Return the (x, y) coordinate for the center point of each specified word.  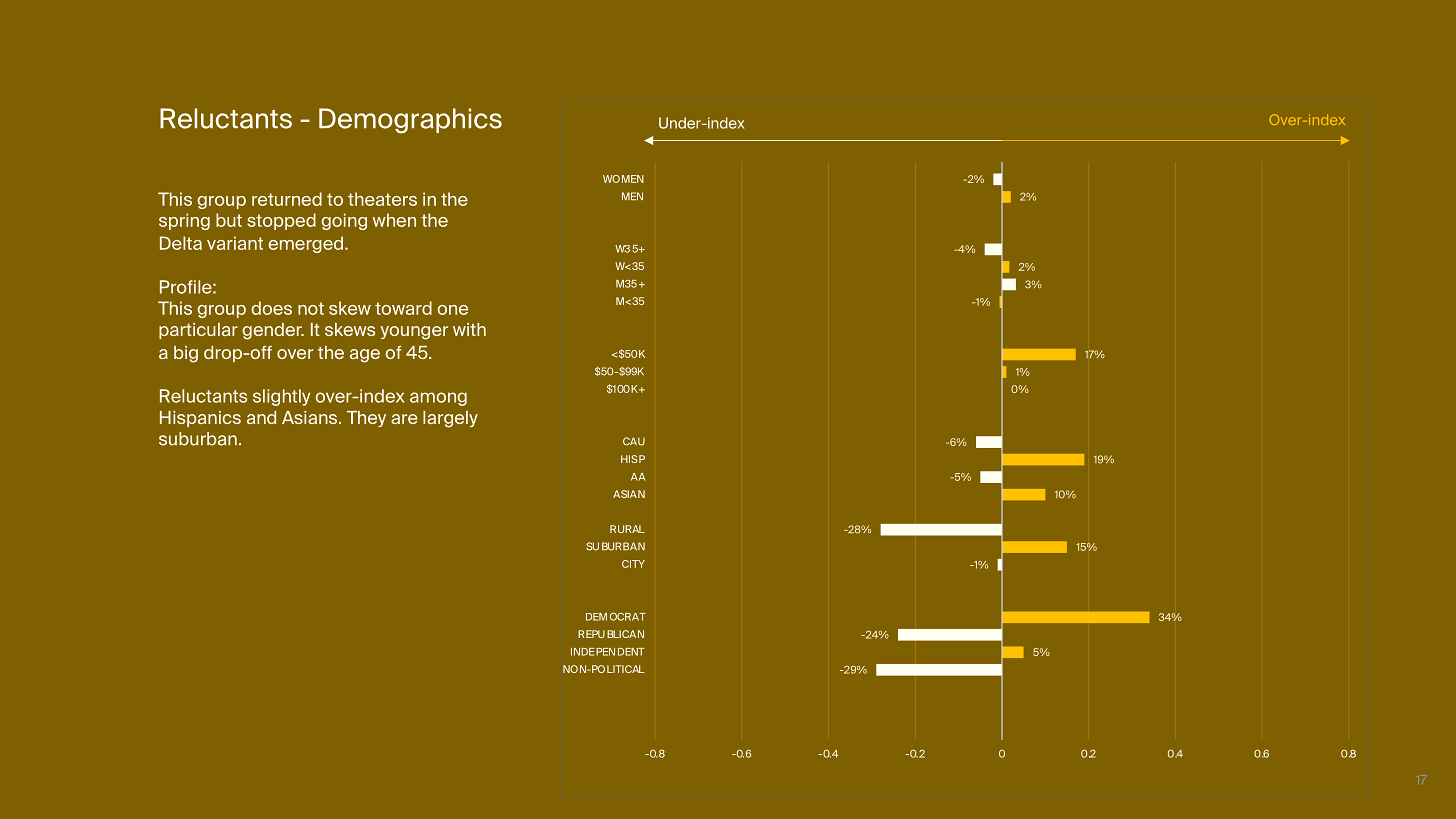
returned (287, 199)
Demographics (410, 121)
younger (414, 333)
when (394, 220)
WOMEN (623, 179)
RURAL (627, 529)
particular (198, 331)
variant (235, 243)
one (453, 310)
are (404, 419)
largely (450, 419)
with (469, 329)
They (366, 419)
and (261, 417)
